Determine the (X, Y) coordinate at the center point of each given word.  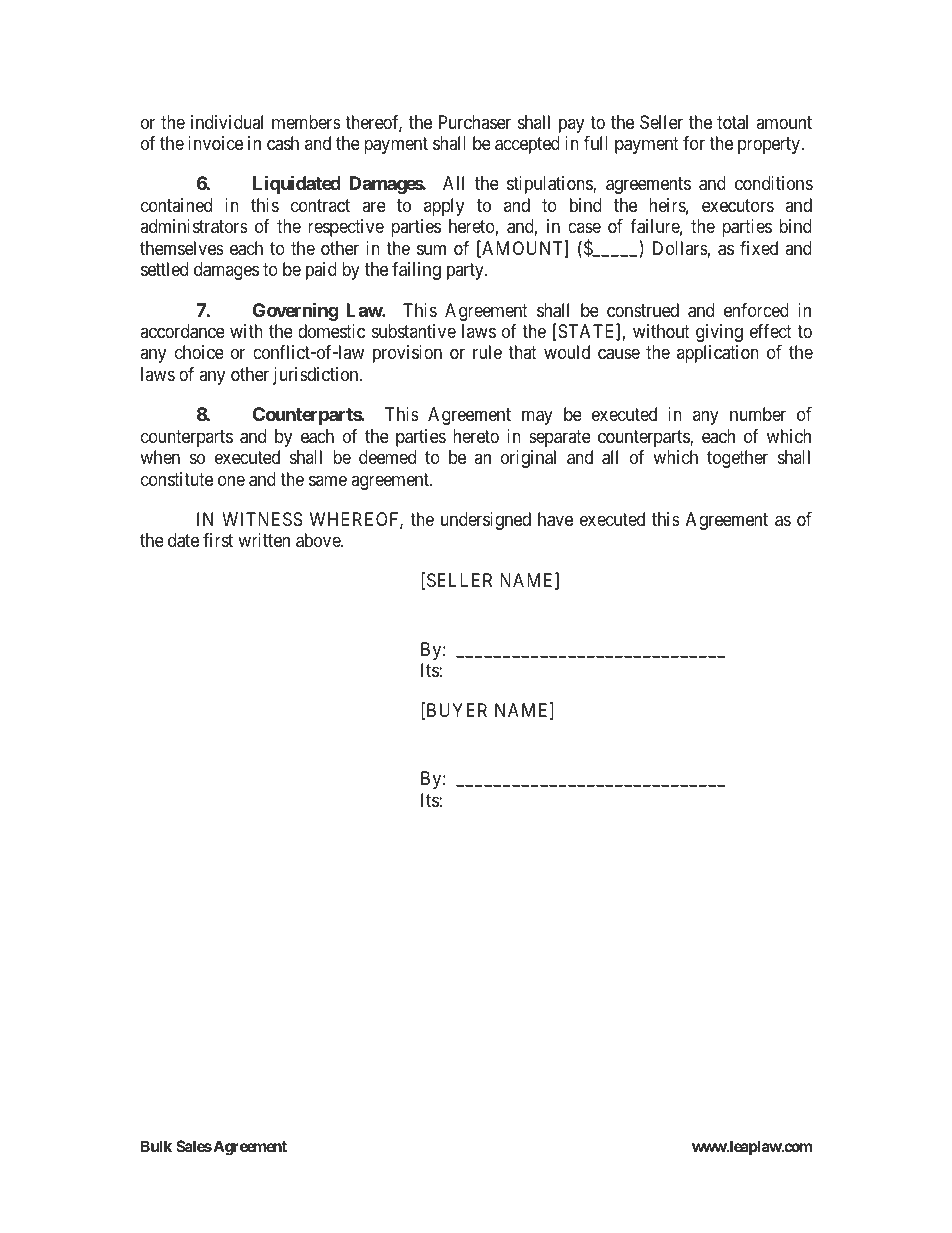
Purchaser (475, 122)
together (737, 459)
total (732, 122)
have (555, 519)
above (319, 540)
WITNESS (262, 519)
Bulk (156, 1146)
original (528, 459)
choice (199, 352)
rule (487, 352)
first (218, 540)
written (264, 540)
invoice (215, 143)
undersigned (486, 521)
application (718, 354)
